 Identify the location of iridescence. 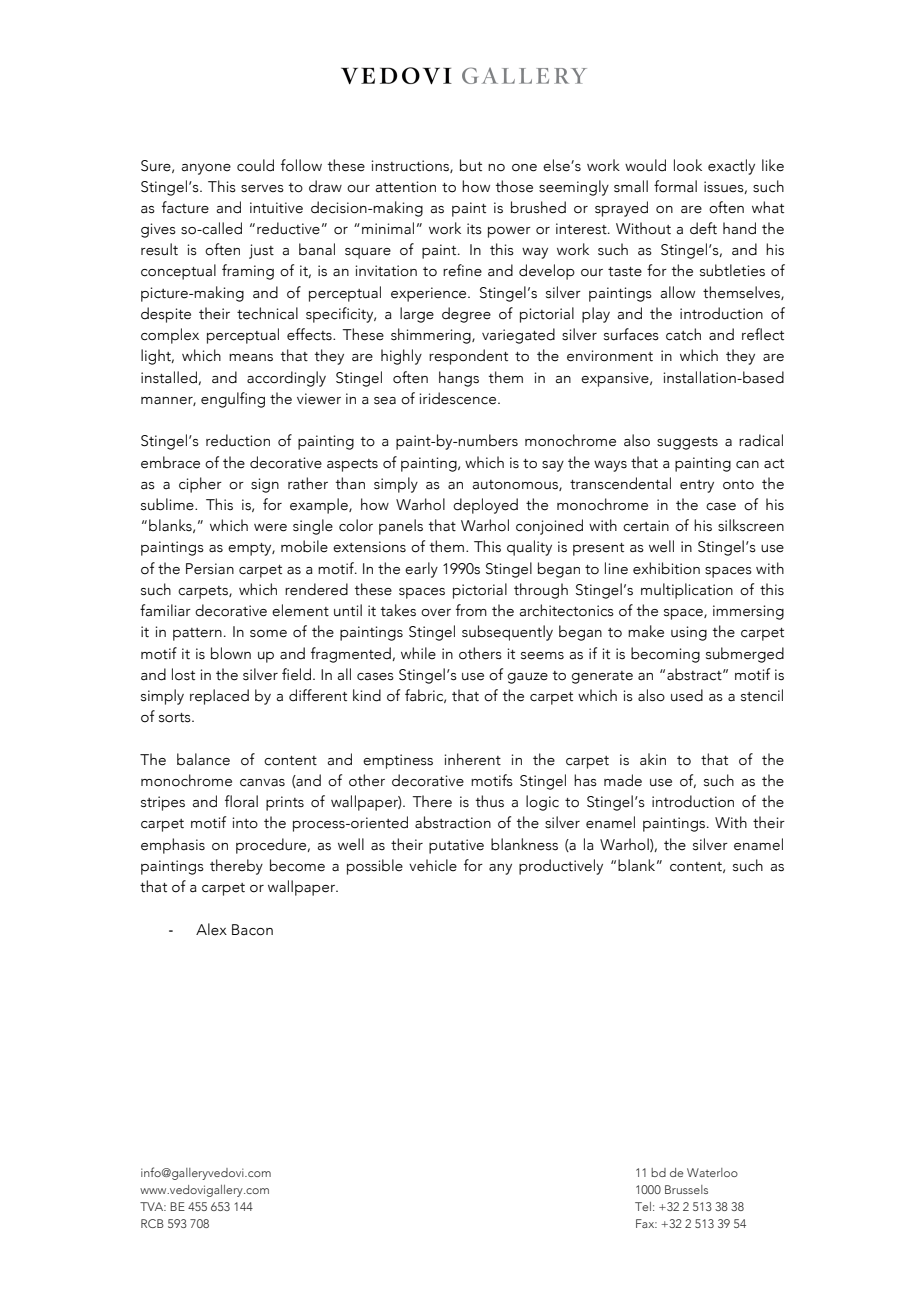
(459, 398).
